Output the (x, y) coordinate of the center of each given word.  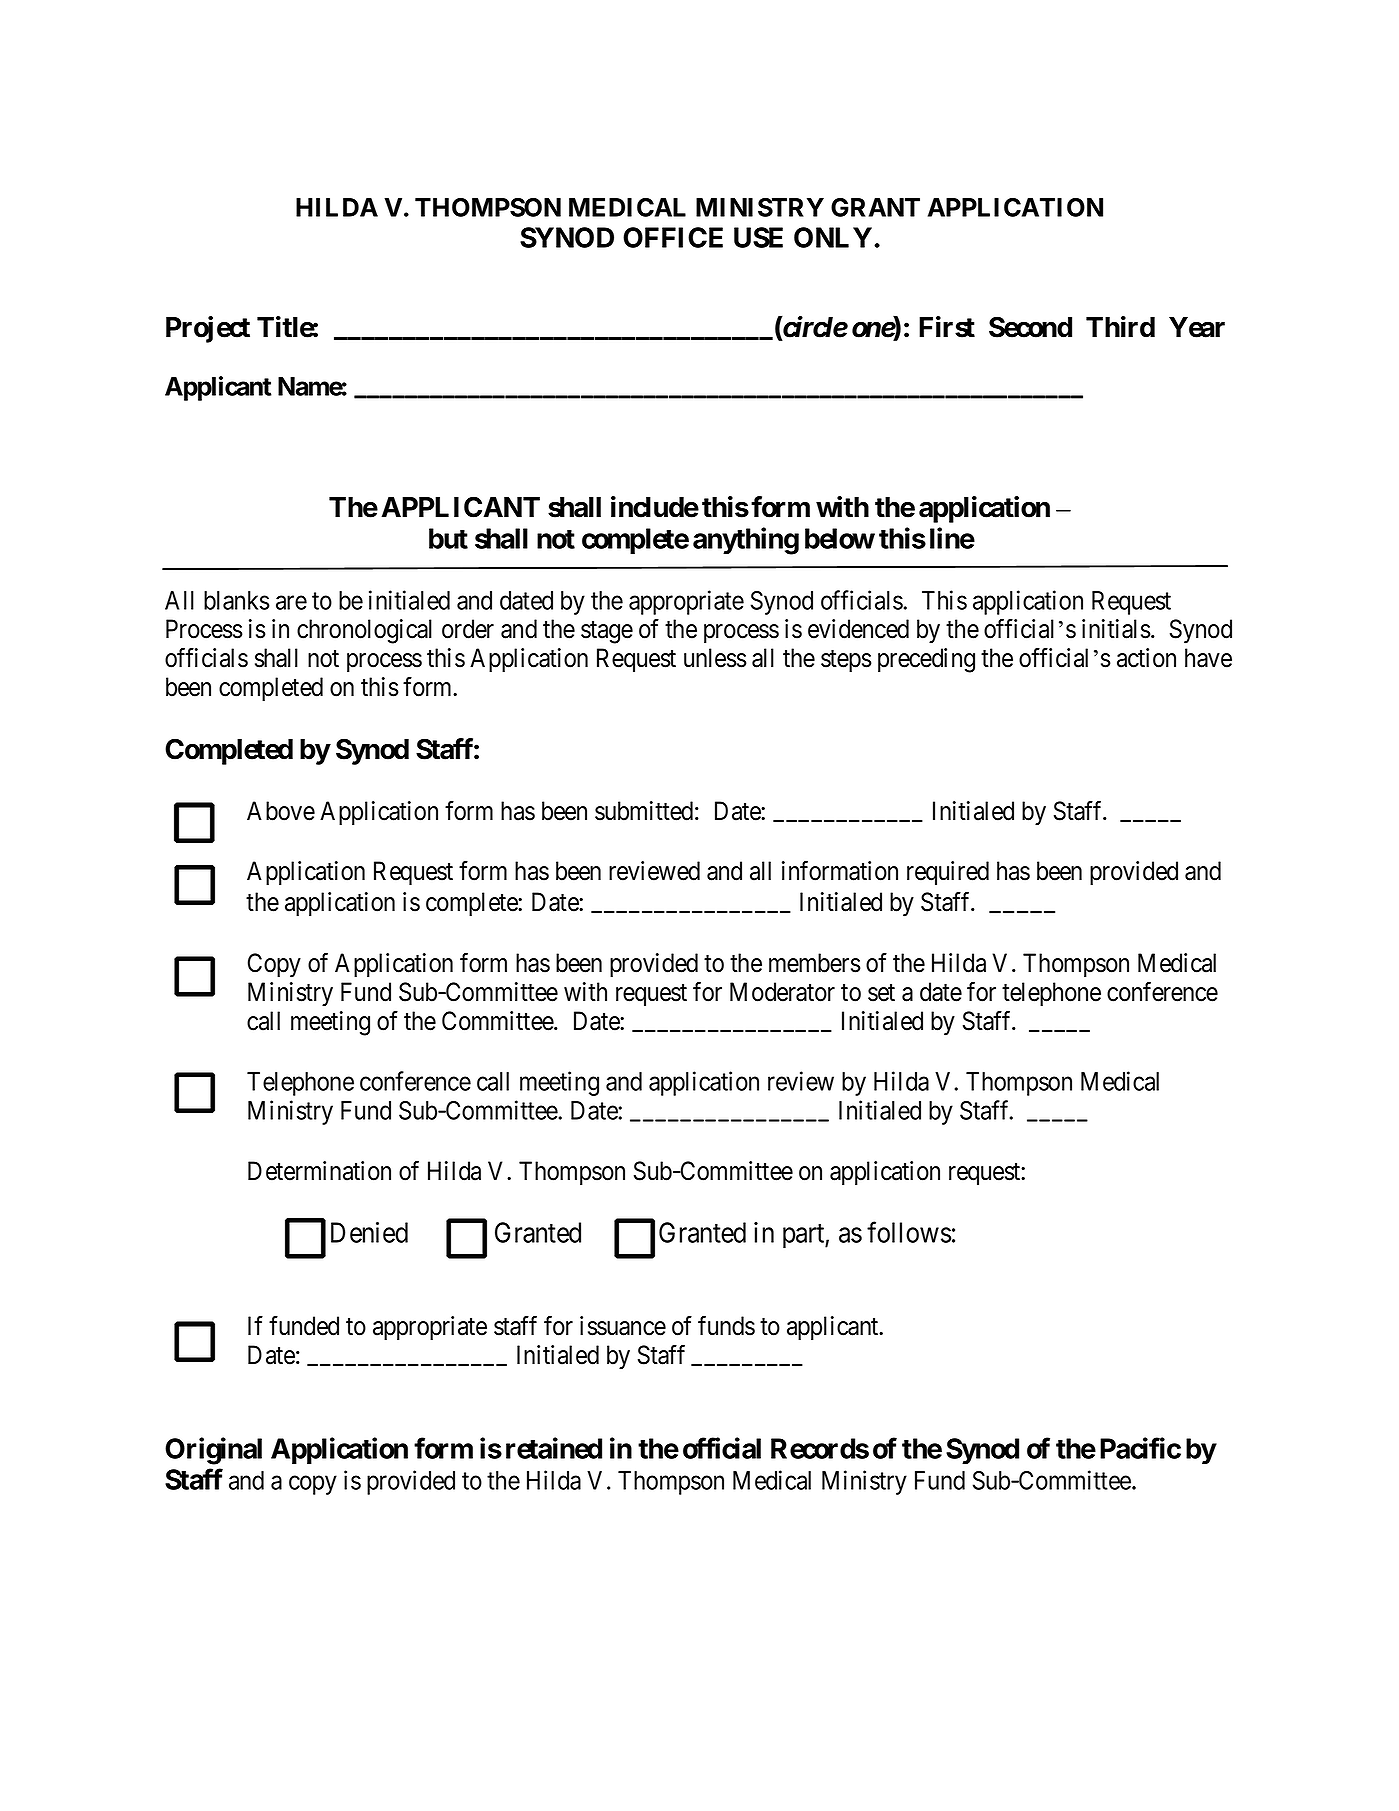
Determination (319, 1171)
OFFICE (673, 237)
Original (213, 1451)
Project (208, 329)
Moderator (782, 992)
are (291, 602)
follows (909, 1232)
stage (607, 632)
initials (1116, 629)
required (948, 873)
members (815, 963)
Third (1120, 327)
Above (281, 811)
